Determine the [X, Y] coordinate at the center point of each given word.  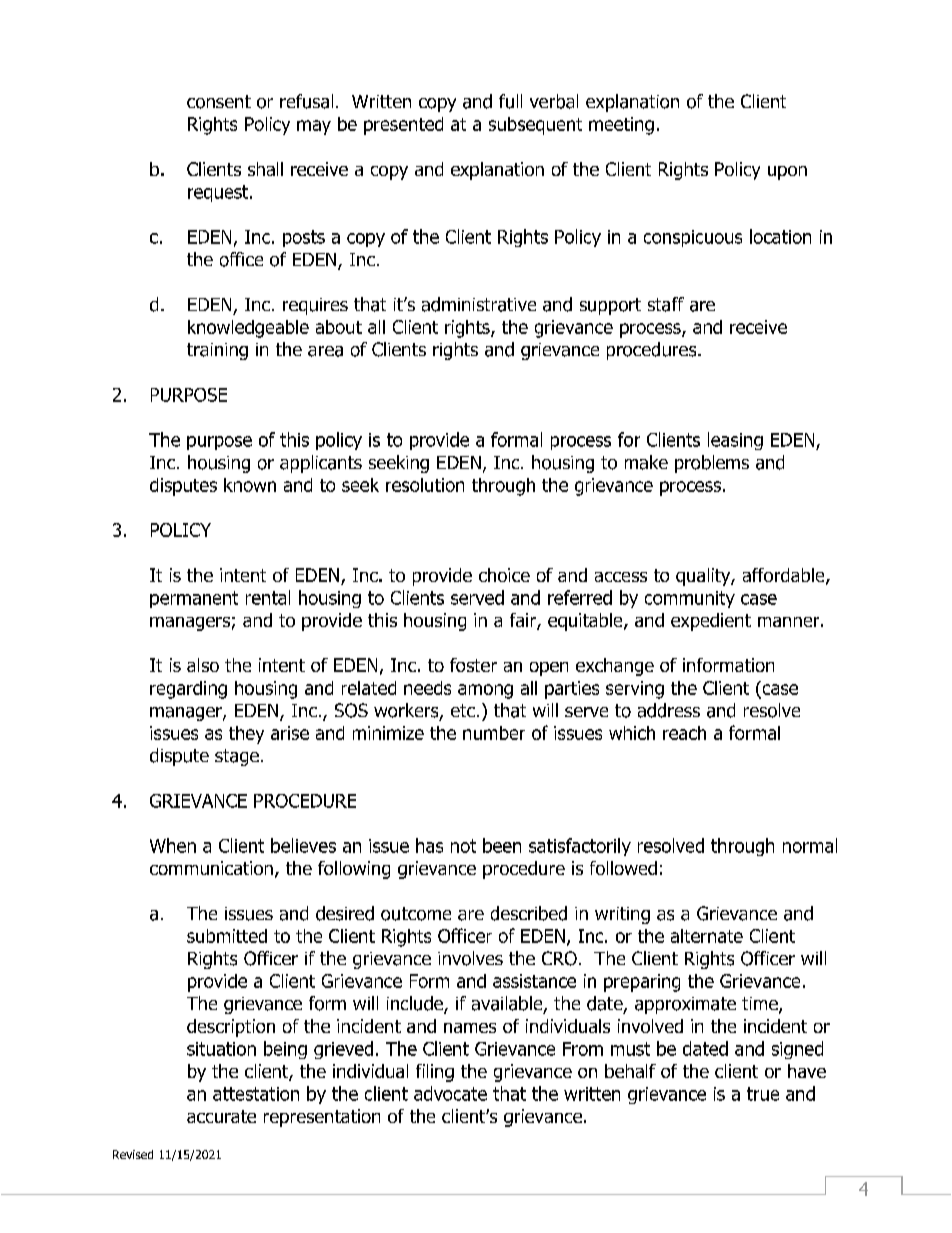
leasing [735, 441]
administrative [479, 304]
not [463, 846]
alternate [707, 936]
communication [211, 868]
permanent [194, 599]
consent [219, 102]
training [217, 351]
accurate [221, 1116]
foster [473, 665]
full [510, 101]
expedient [711, 622]
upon [787, 173]
